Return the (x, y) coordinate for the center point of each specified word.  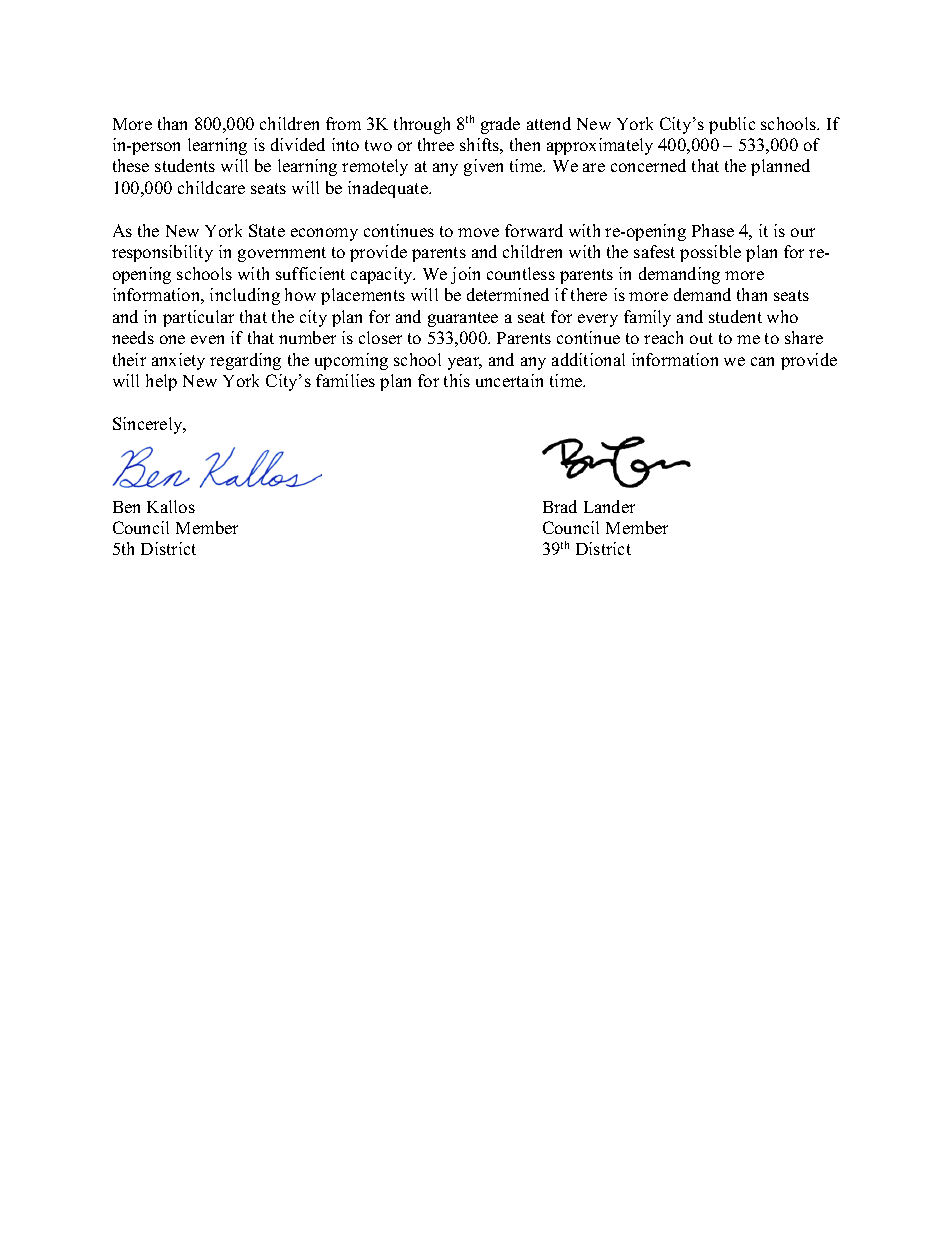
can (762, 361)
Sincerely (149, 425)
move (478, 232)
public (732, 125)
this (457, 380)
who (782, 316)
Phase (713, 230)
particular (198, 318)
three (436, 144)
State (267, 230)
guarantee (463, 319)
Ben (126, 507)
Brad (560, 506)
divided (298, 144)
